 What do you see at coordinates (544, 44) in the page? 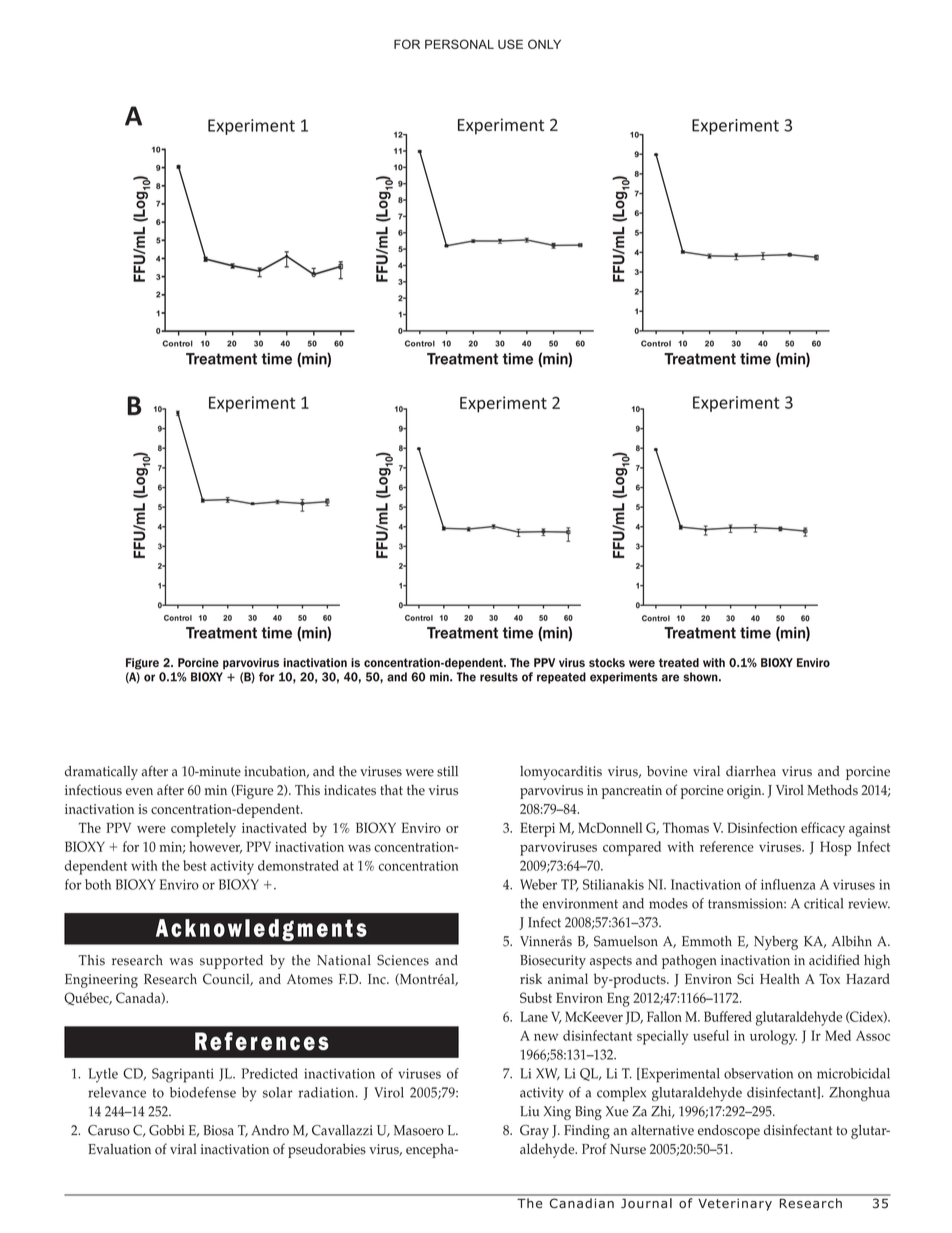
I see `ONLY` at bounding box center [544, 44].
